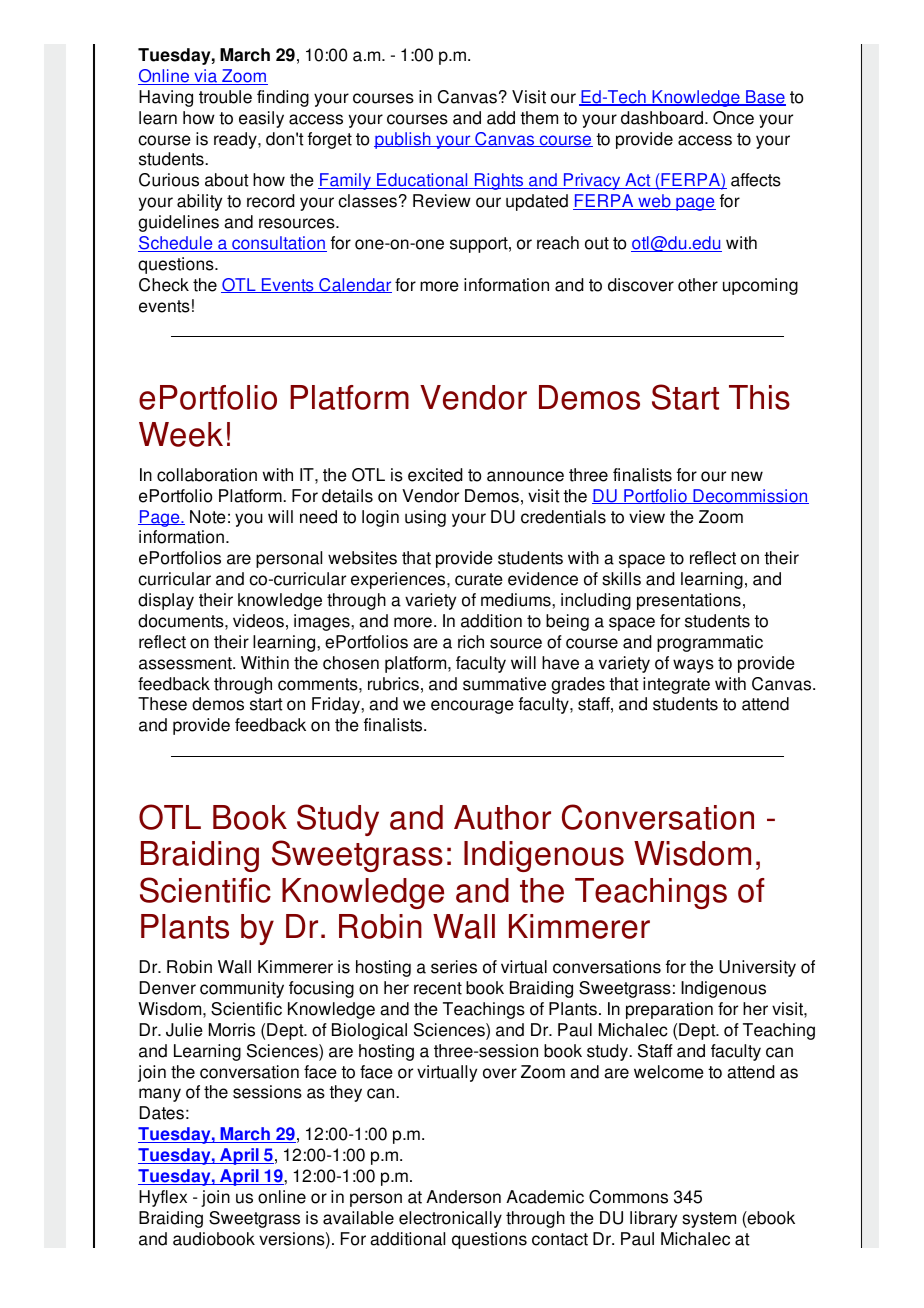 This document has width=924, height=1308. What do you see at coordinates (242, 989) in the document?
I see `community` at bounding box center [242, 989].
